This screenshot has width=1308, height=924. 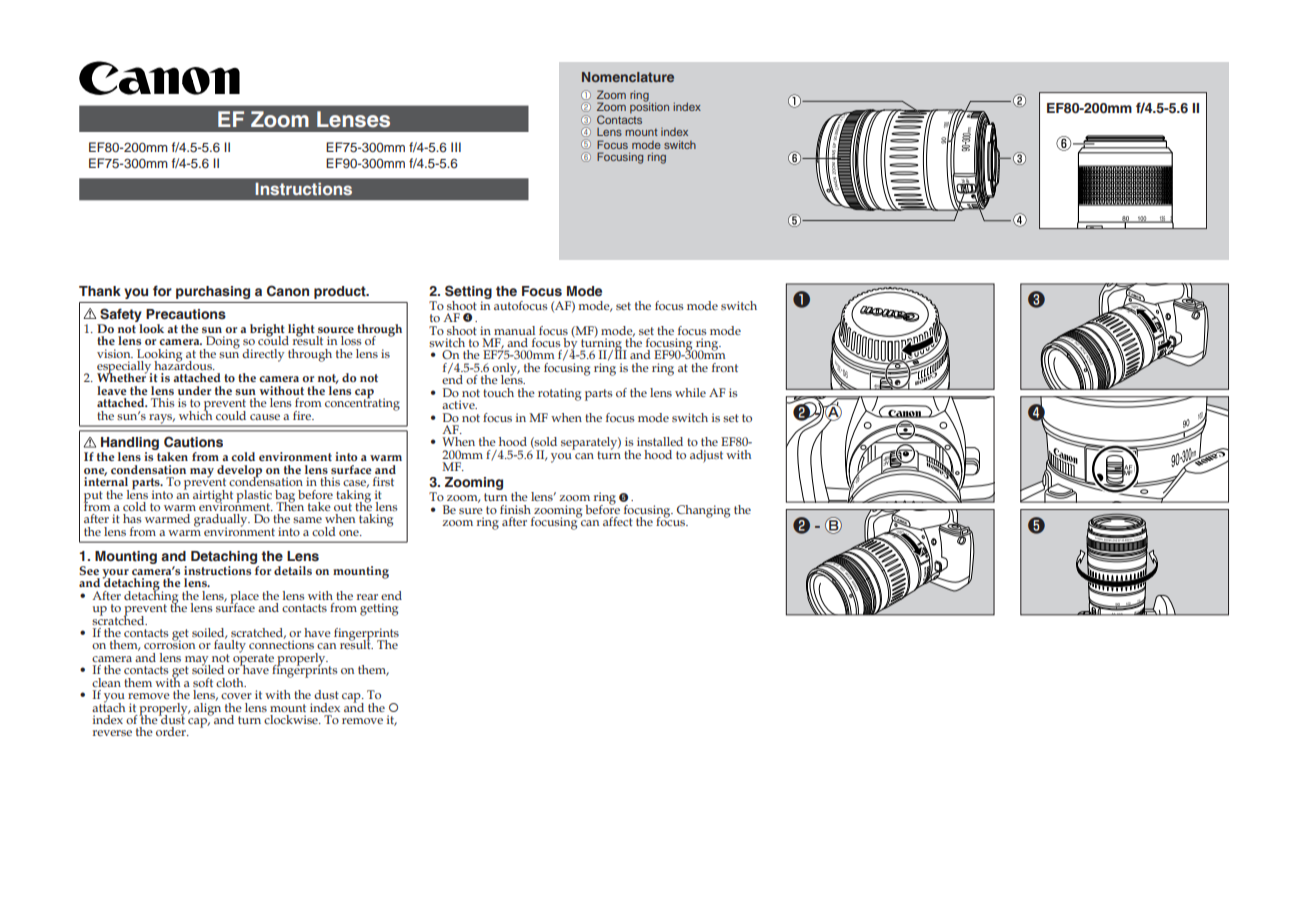 I want to click on Thank, so click(x=100, y=291).
